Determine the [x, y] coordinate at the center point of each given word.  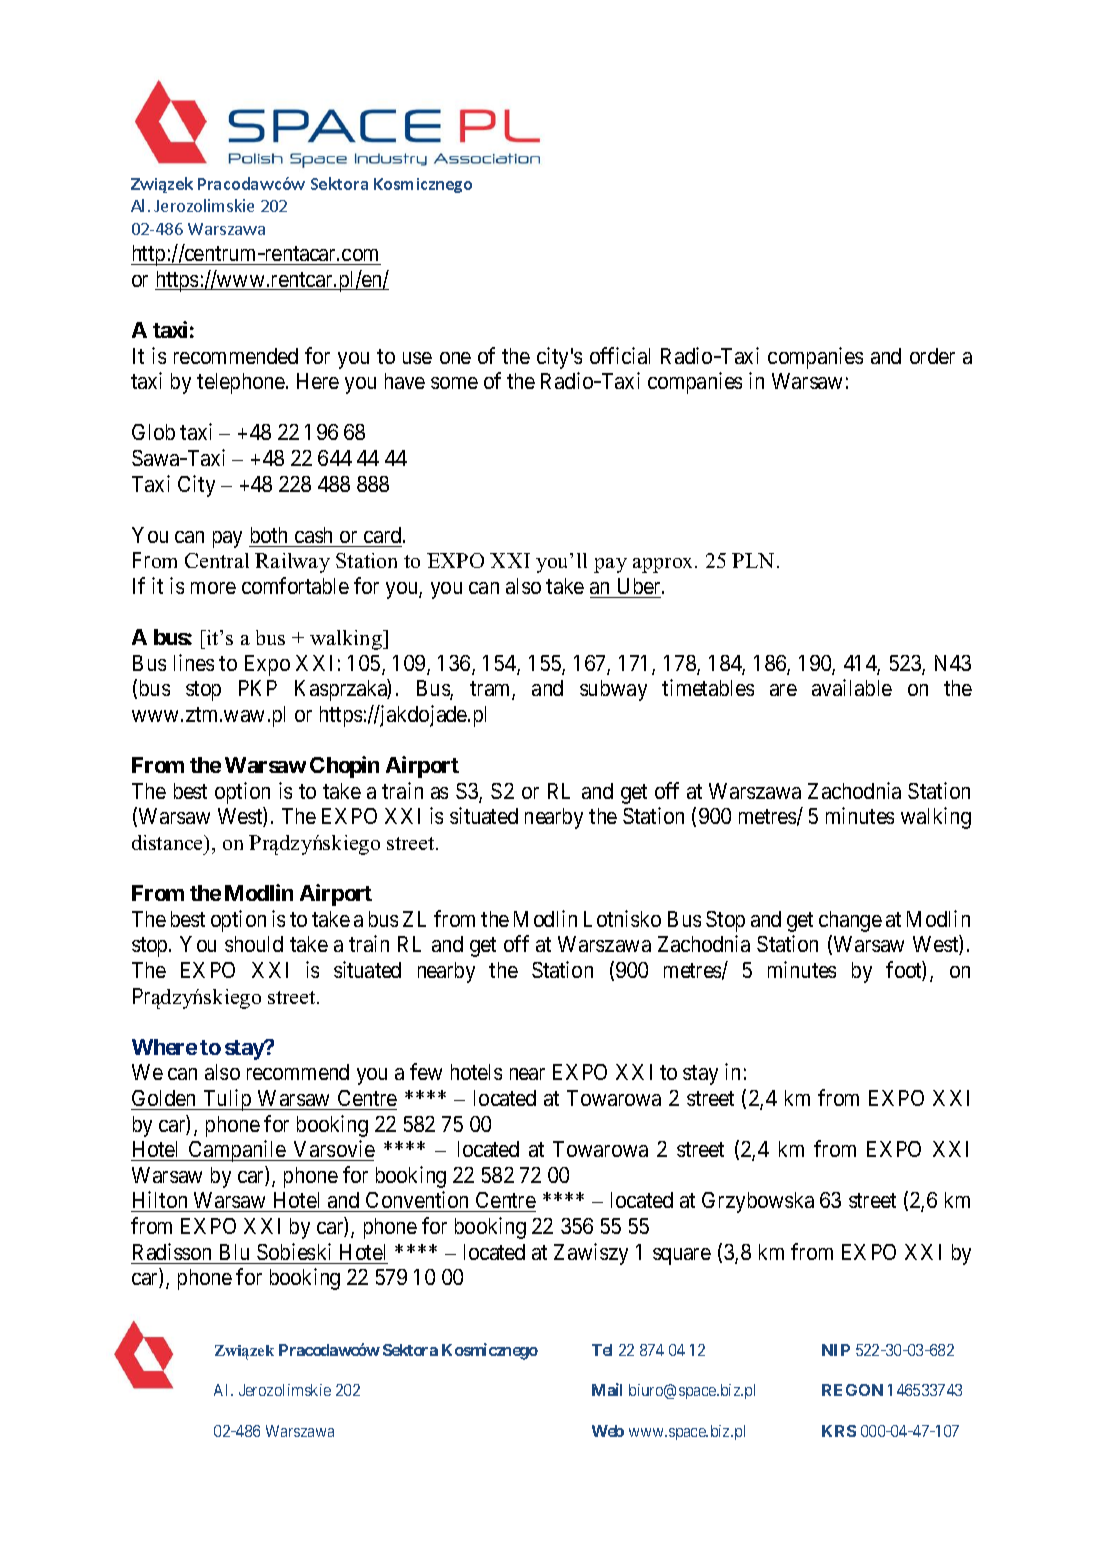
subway [613, 690]
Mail [607, 1389]
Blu [234, 1252]
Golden [165, 1100]
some [454, 383]
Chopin [344, 767]
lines [194, 662]
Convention [418, 1201]
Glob [153, 432]
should [254, 944]
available [852, 687]
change [850, 921]
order [932, 356]
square [682, 1256]
